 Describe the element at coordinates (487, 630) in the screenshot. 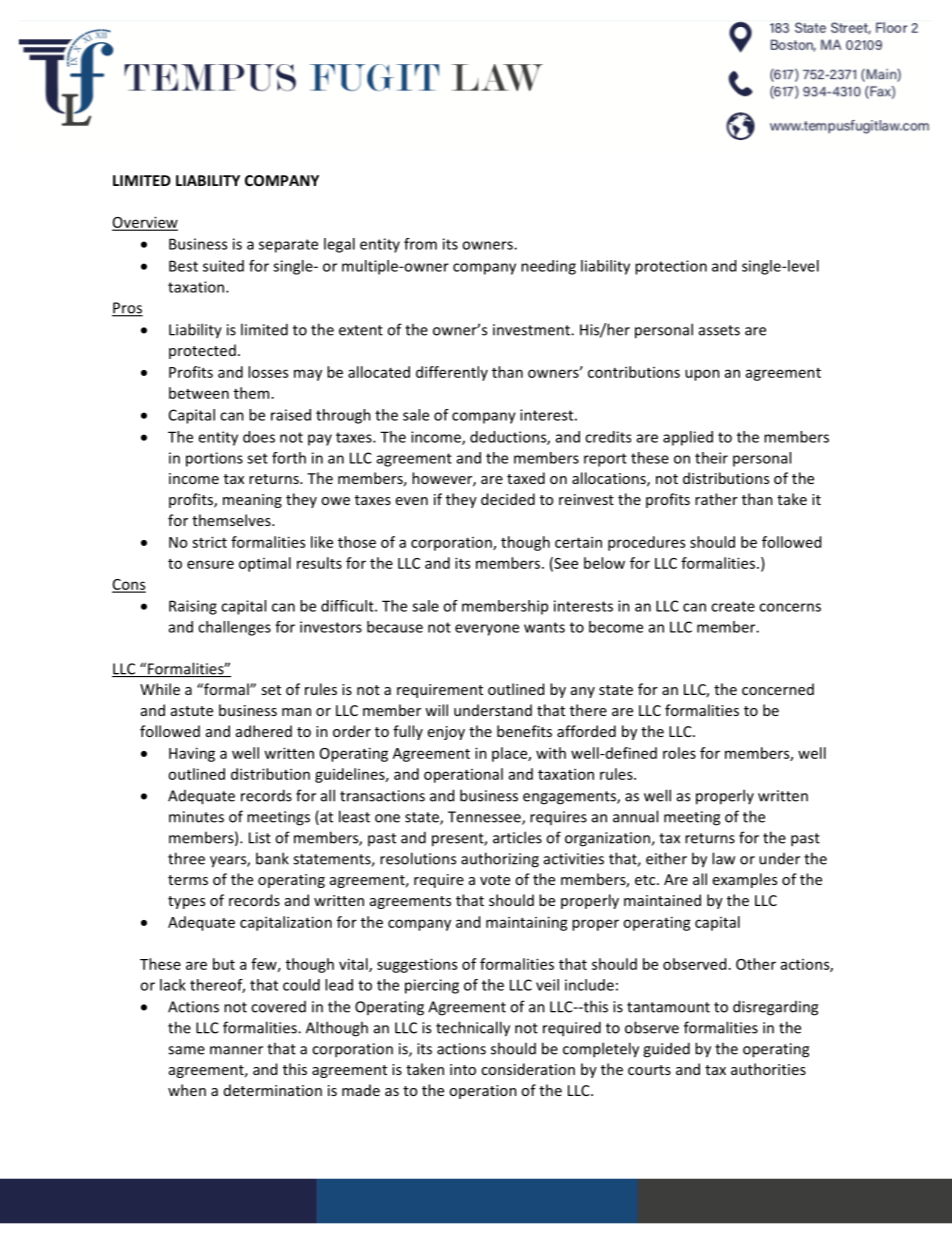

I see `everyone` at that location.
